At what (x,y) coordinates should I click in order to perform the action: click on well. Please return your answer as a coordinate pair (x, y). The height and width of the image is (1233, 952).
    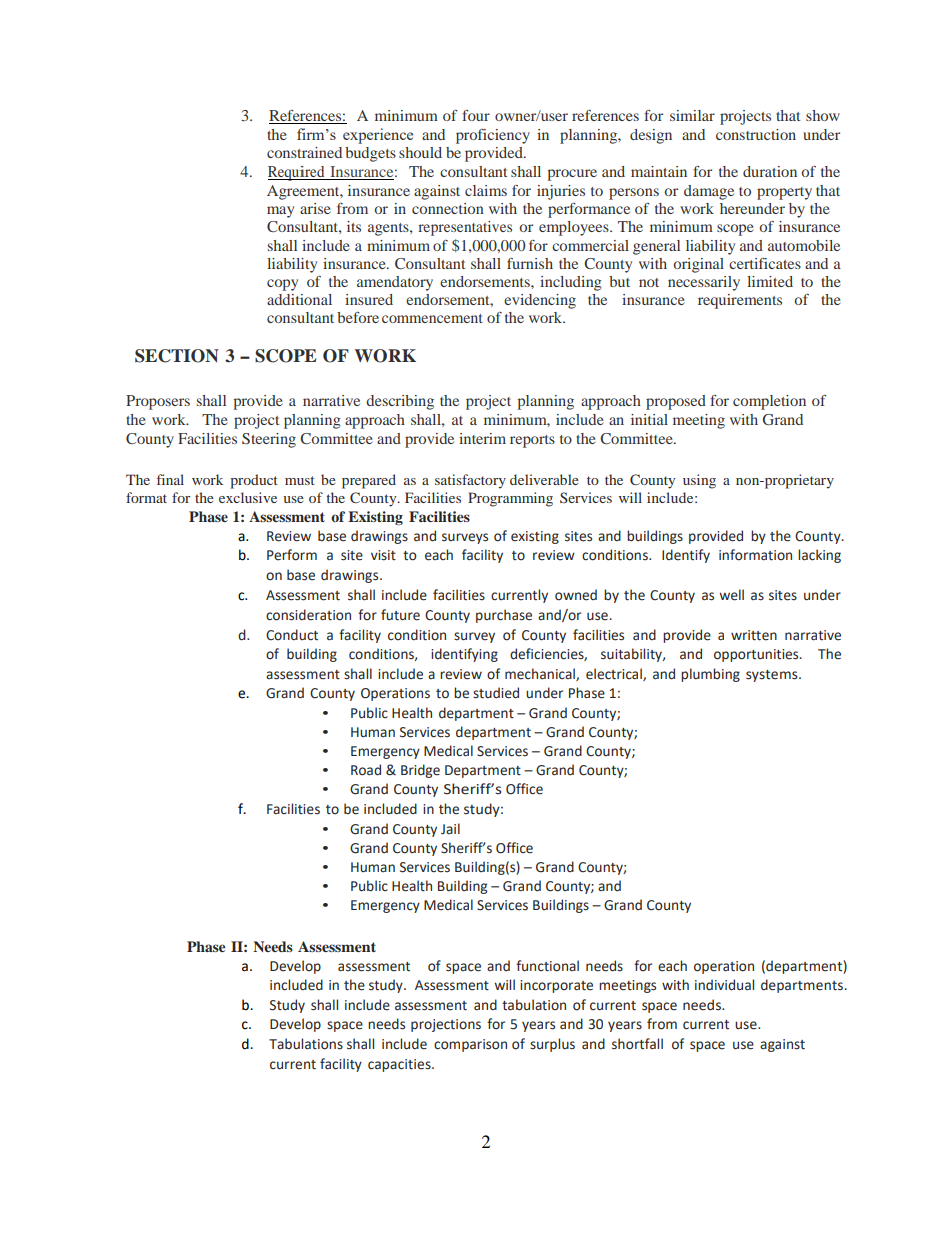
    Looking at the image, I should click on (731, 595).
